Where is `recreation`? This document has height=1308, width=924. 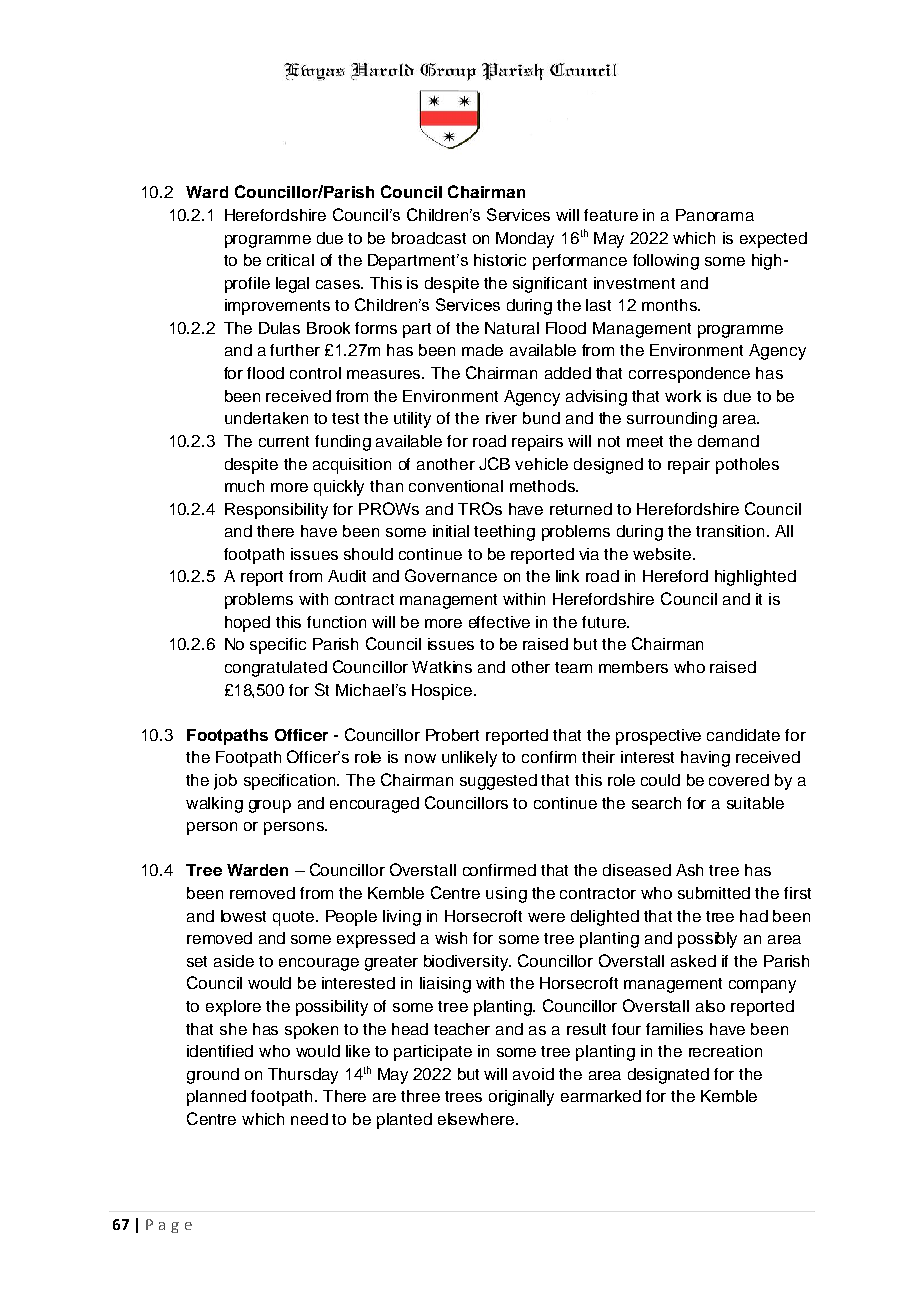
recreation is located at coordinates (725, 1051).
